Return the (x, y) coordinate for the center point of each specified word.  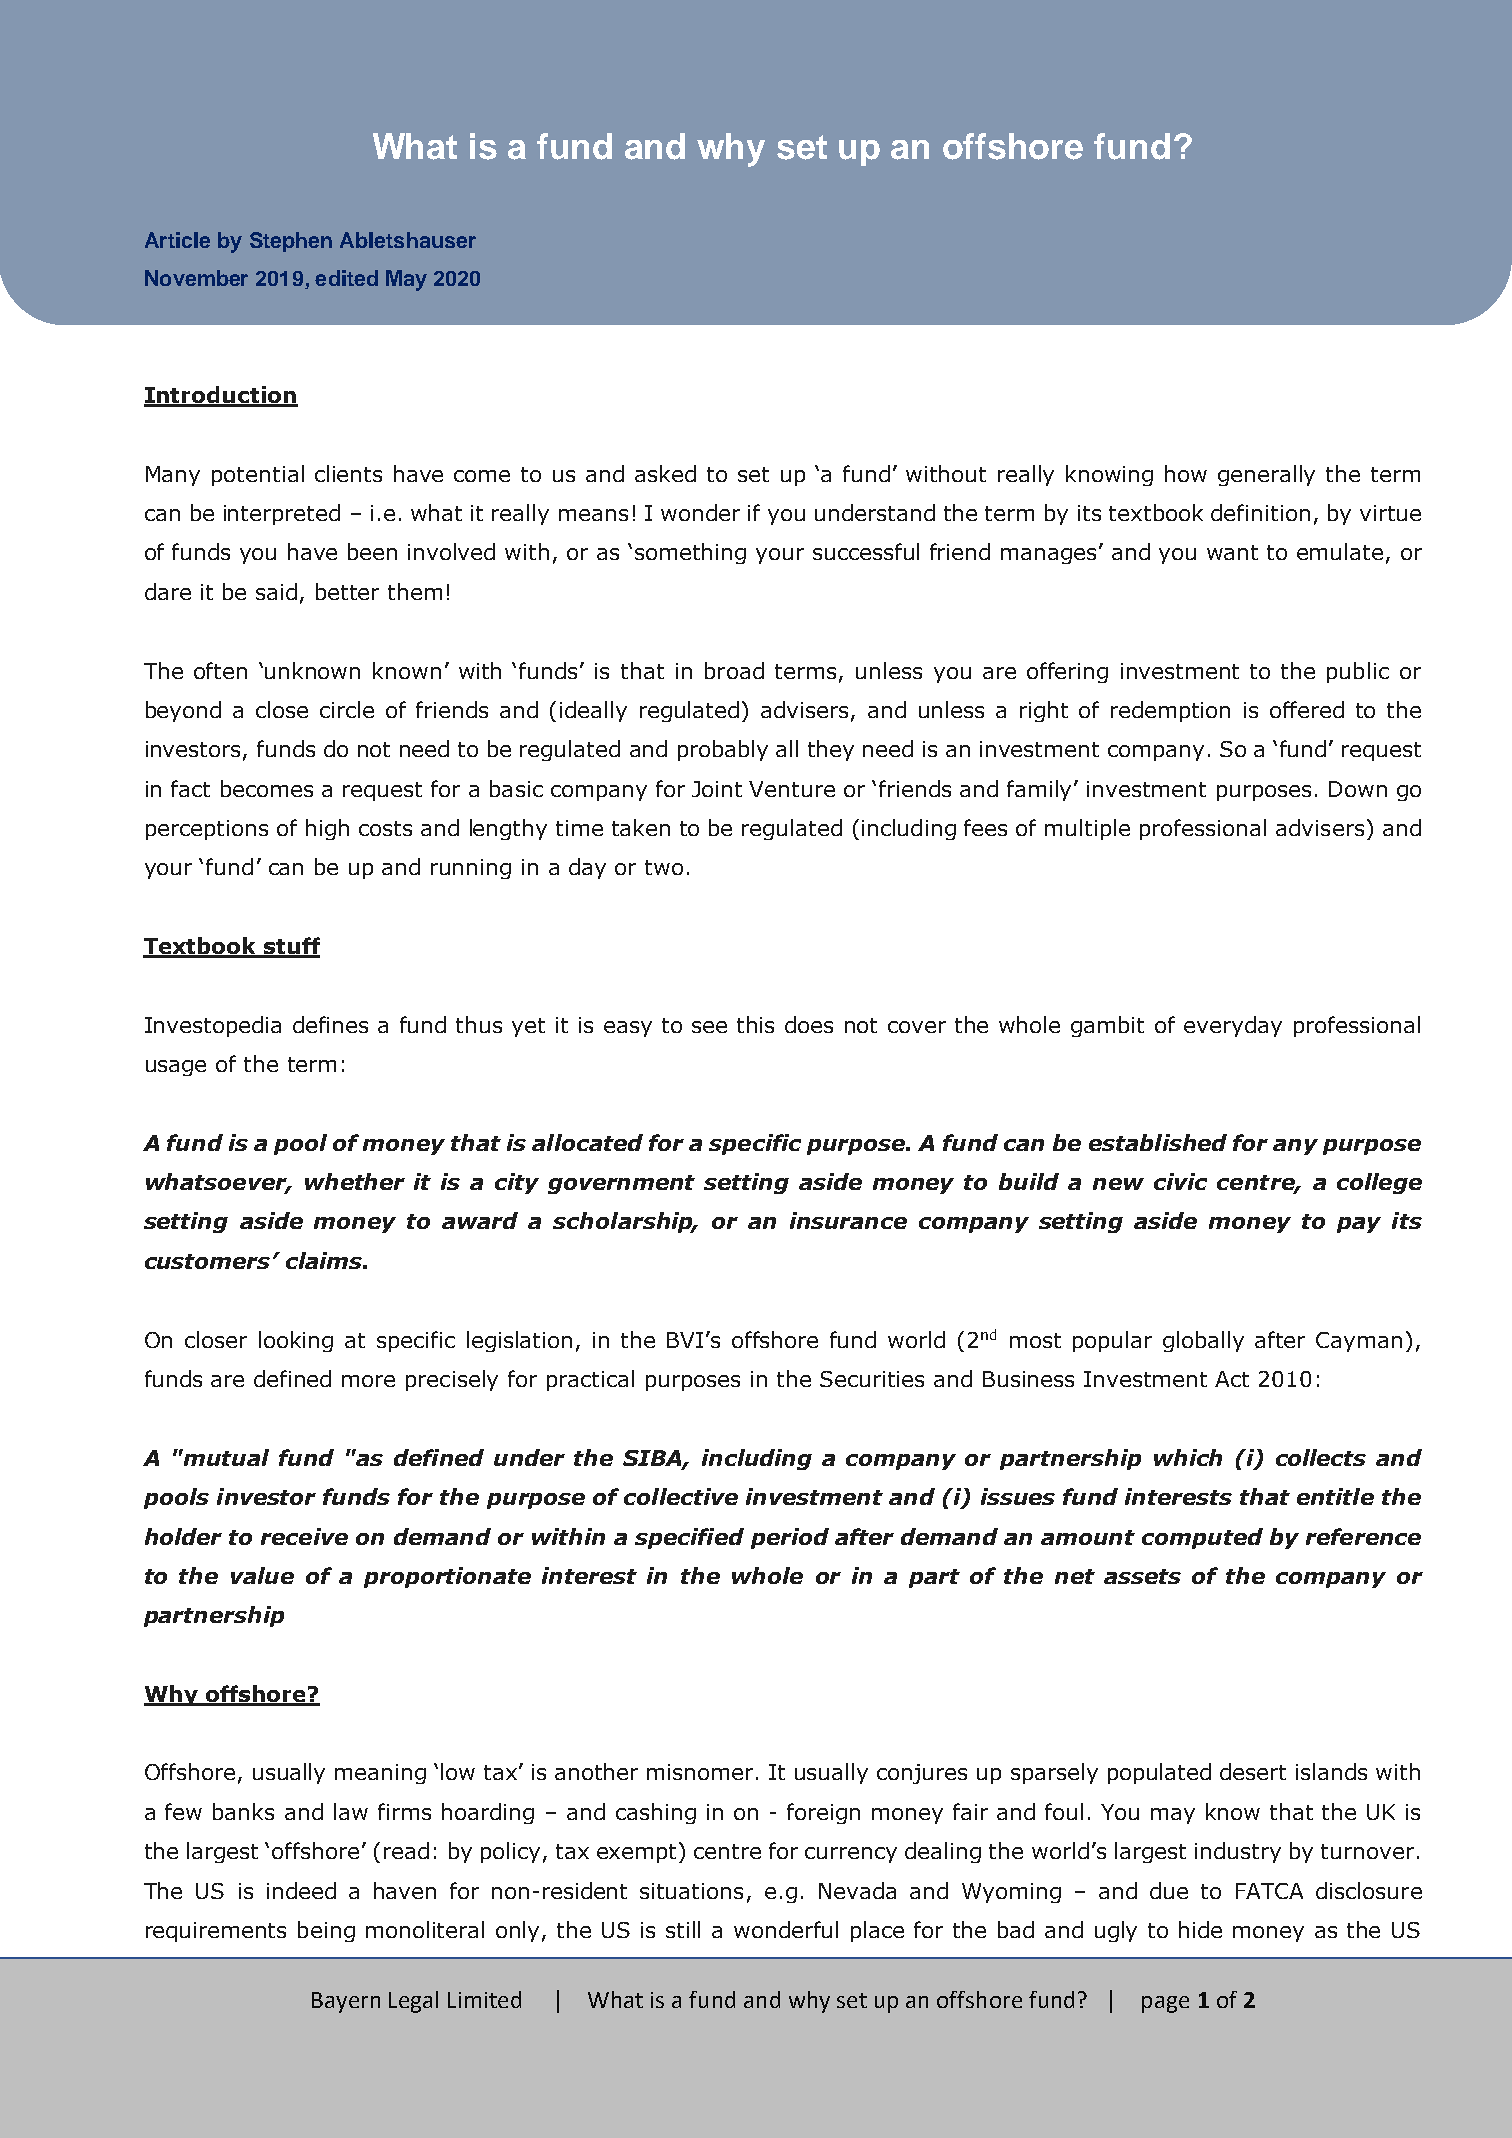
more (368, 1381)
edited (346, 278)
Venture (792, 789)
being (326, 1931)
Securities (872, 1379)
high (327, 829)
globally (1203, 1341)
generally (1266, 475)
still (683, 1929)
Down (1358, 789)
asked (665, 473)
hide (1200, 1929)
